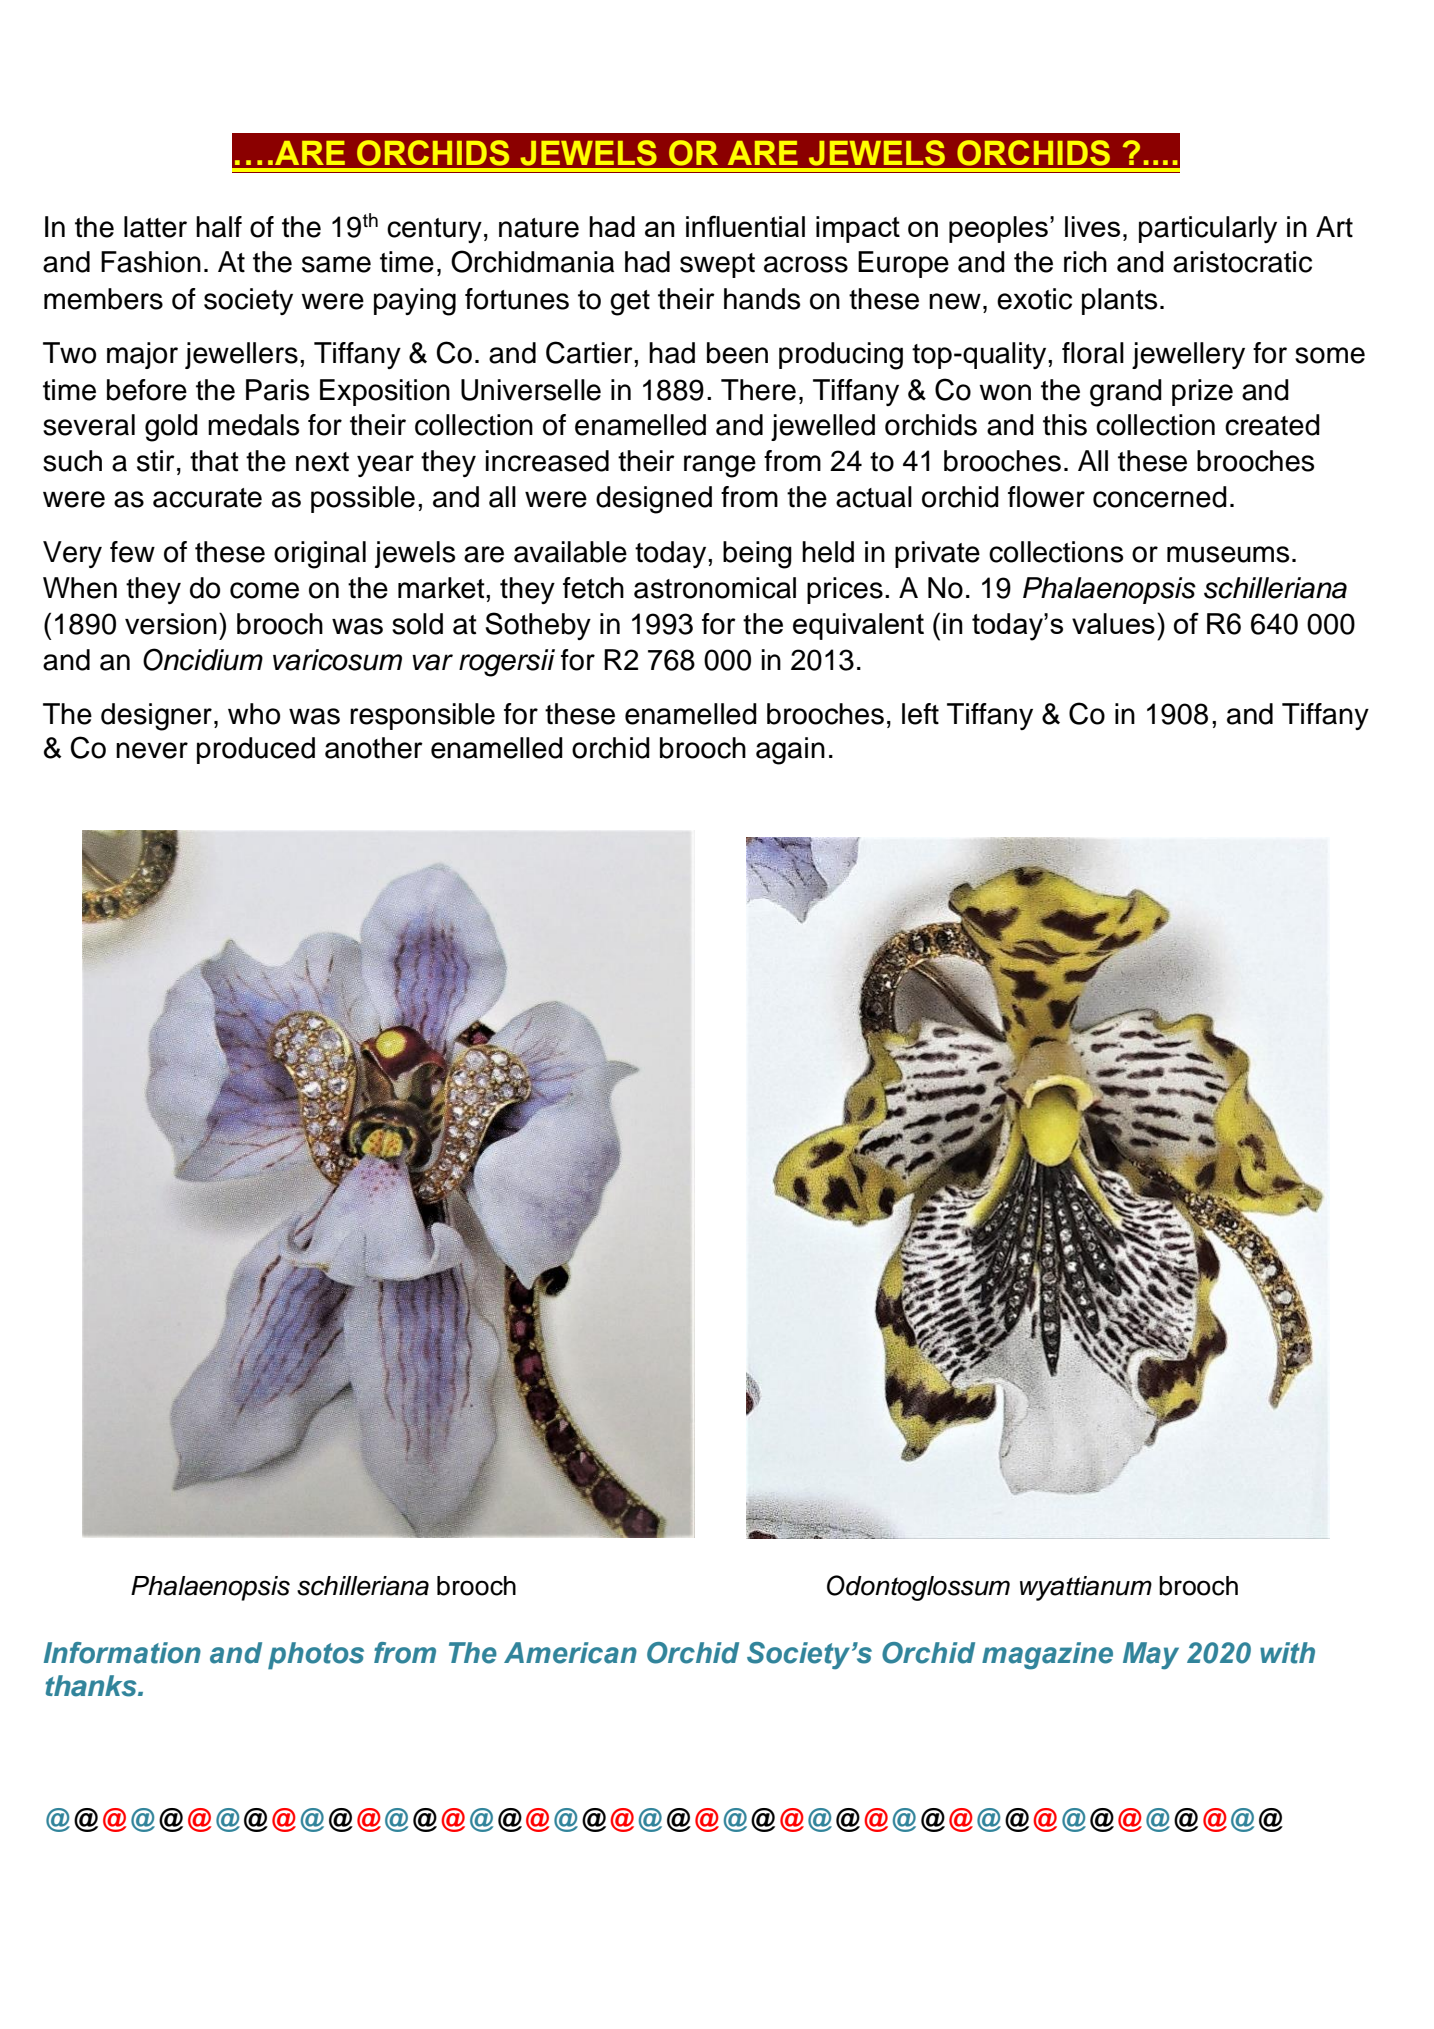 This screenshot has width=1434, height=2029. What do you see at coordinates (151, 262) in the screenshot?
I see `Fashion` at bounding box center [151, 262].
